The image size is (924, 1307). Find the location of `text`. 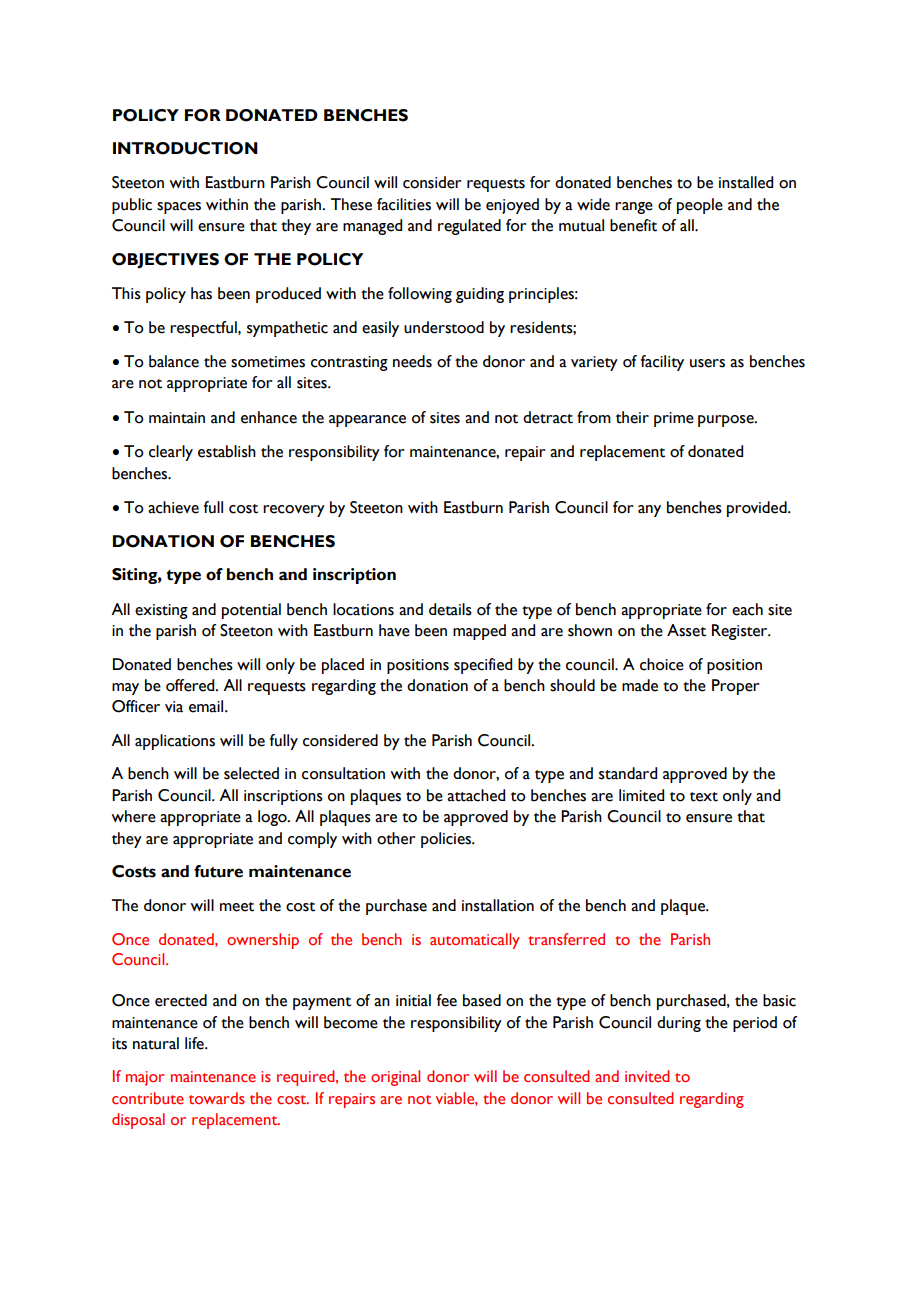

text is located at coordinates (704, 797).
